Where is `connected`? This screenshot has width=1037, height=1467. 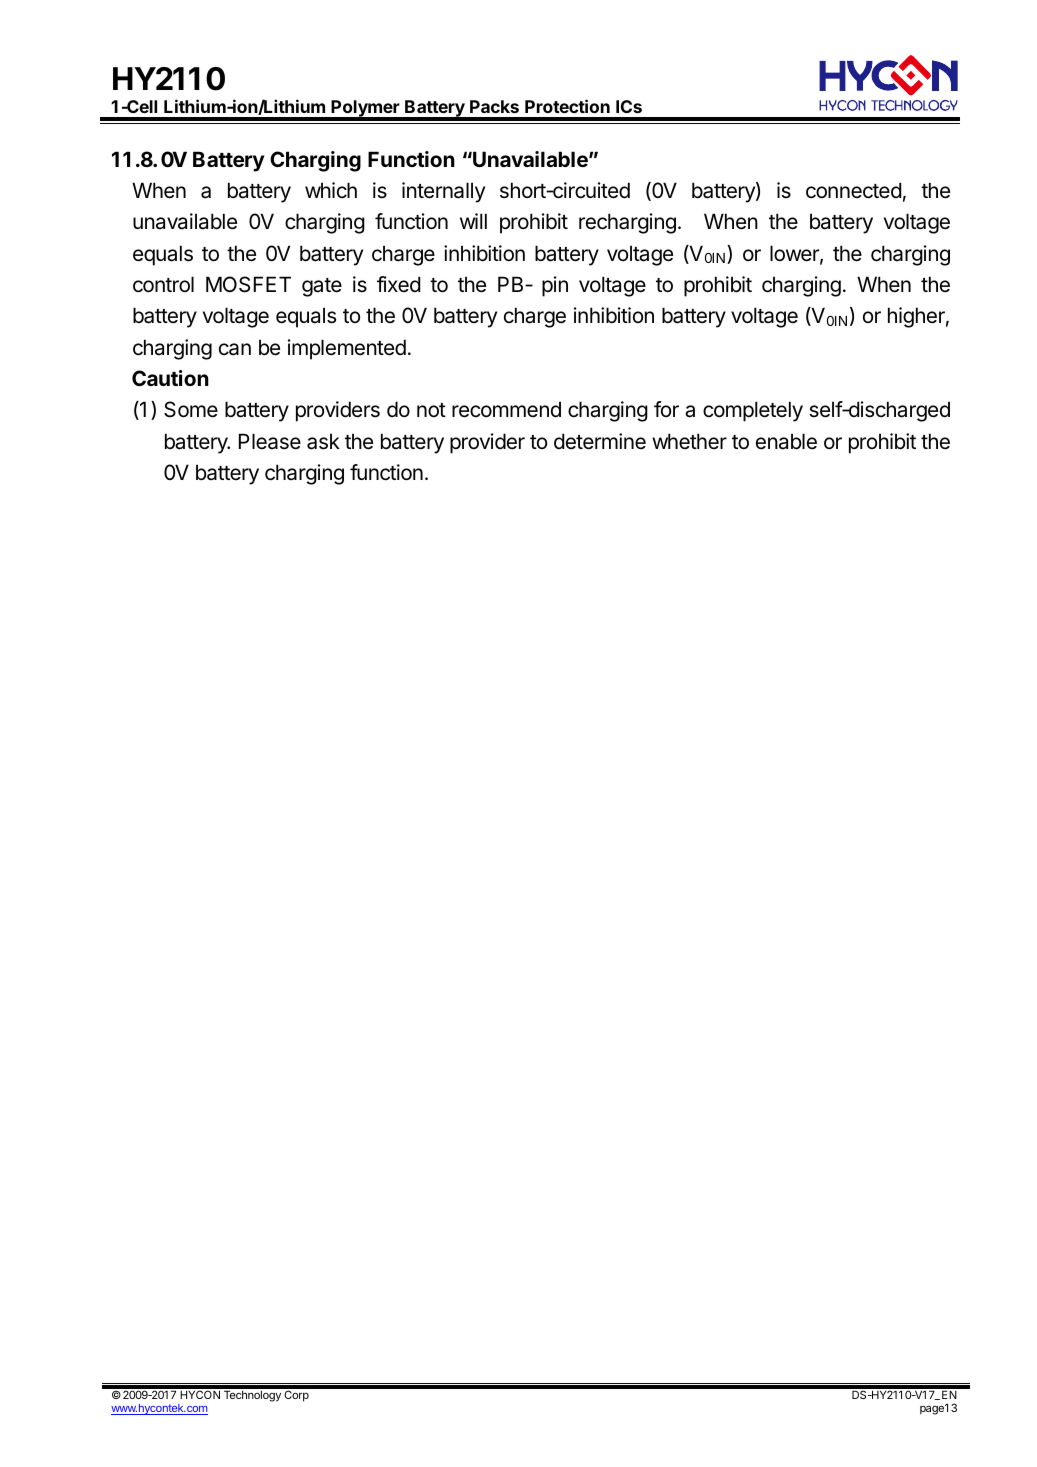
connected is located at coordinates (853, 190).
